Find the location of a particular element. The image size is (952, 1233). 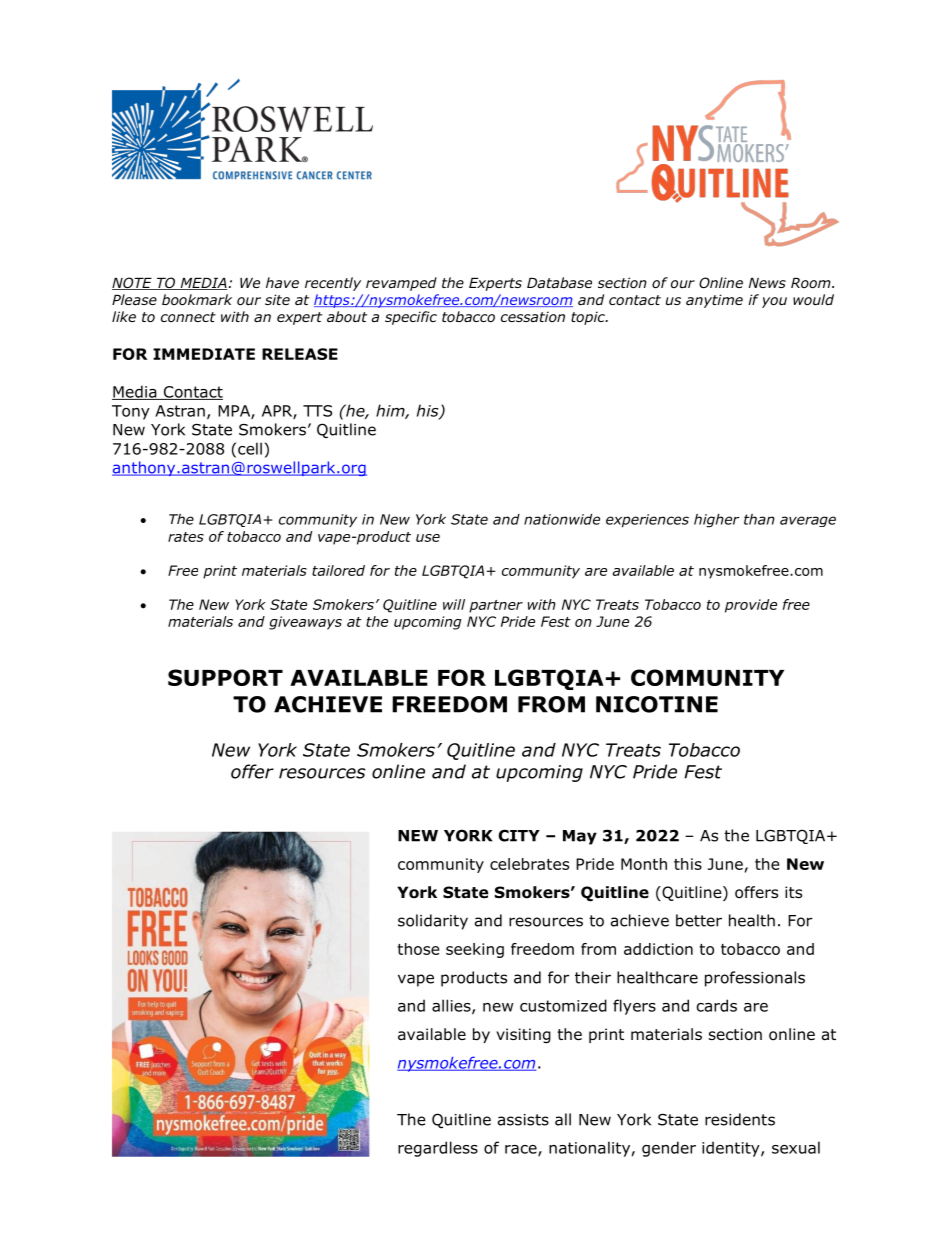

assists is located at coordinates (523, 1120).
